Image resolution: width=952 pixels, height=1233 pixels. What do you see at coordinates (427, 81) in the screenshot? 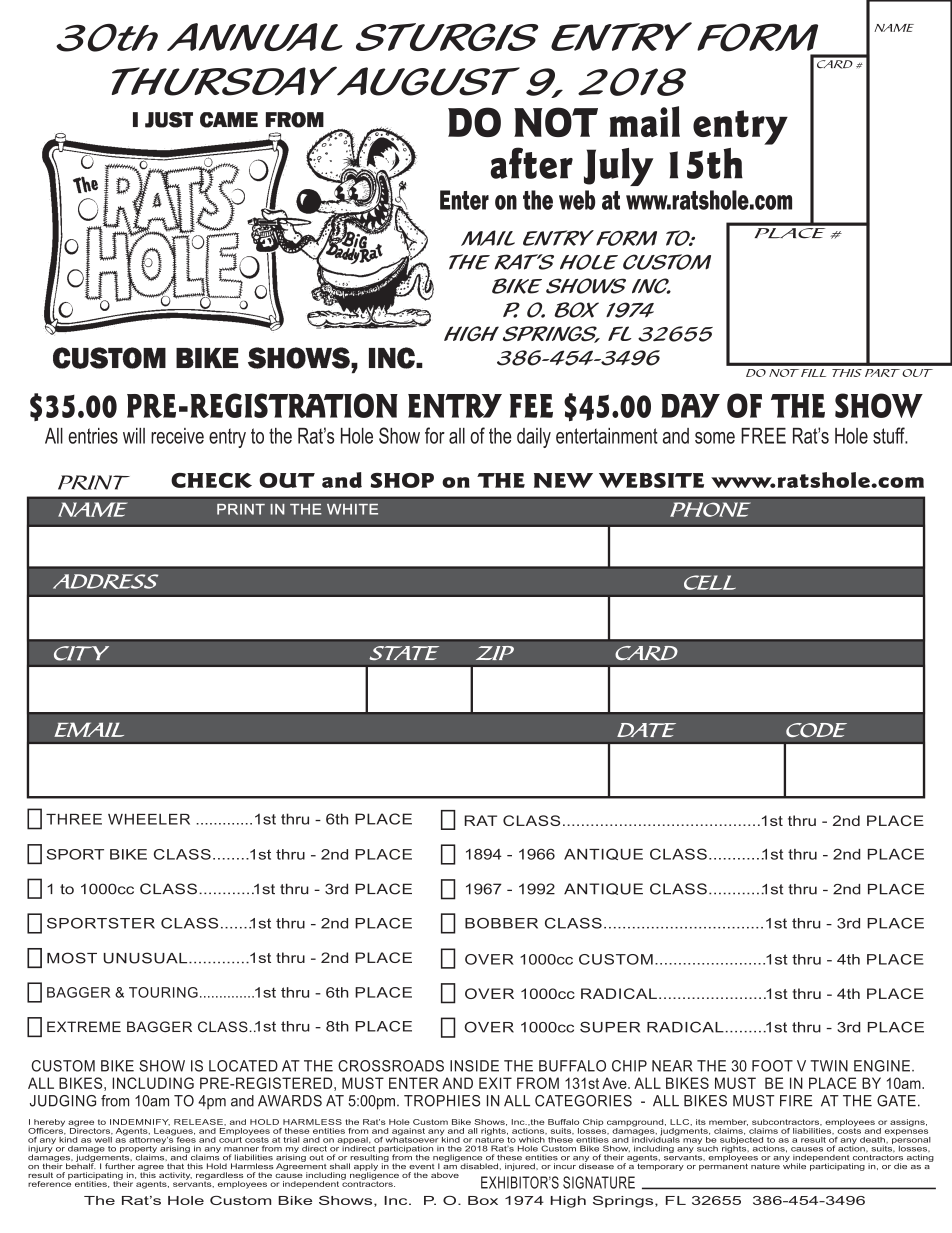
I see `AUGUST` at bounding box center [427, 81].
